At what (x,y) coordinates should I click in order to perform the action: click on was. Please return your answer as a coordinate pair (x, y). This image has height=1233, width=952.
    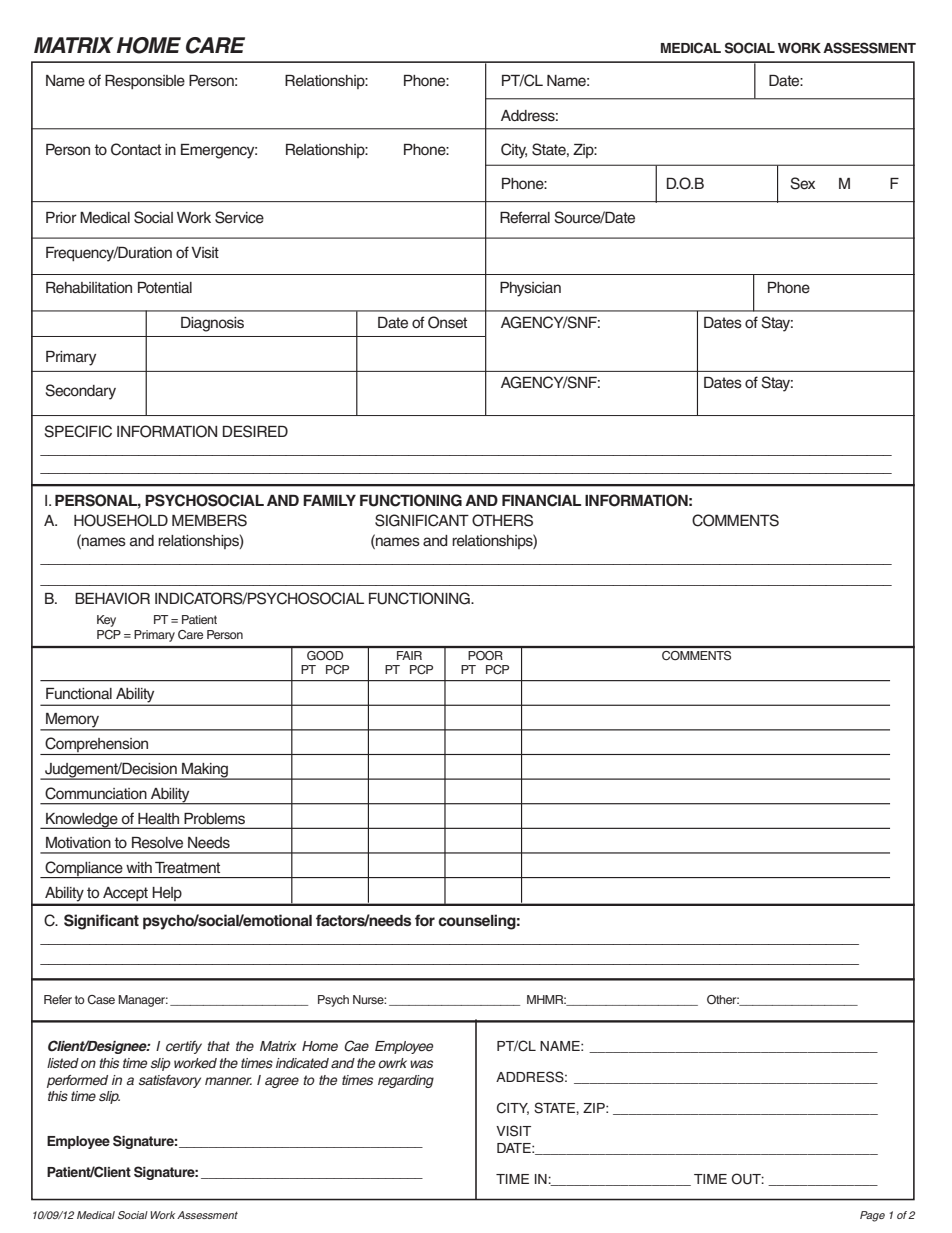
    Looking at the image, I should click on (421, 1064).
